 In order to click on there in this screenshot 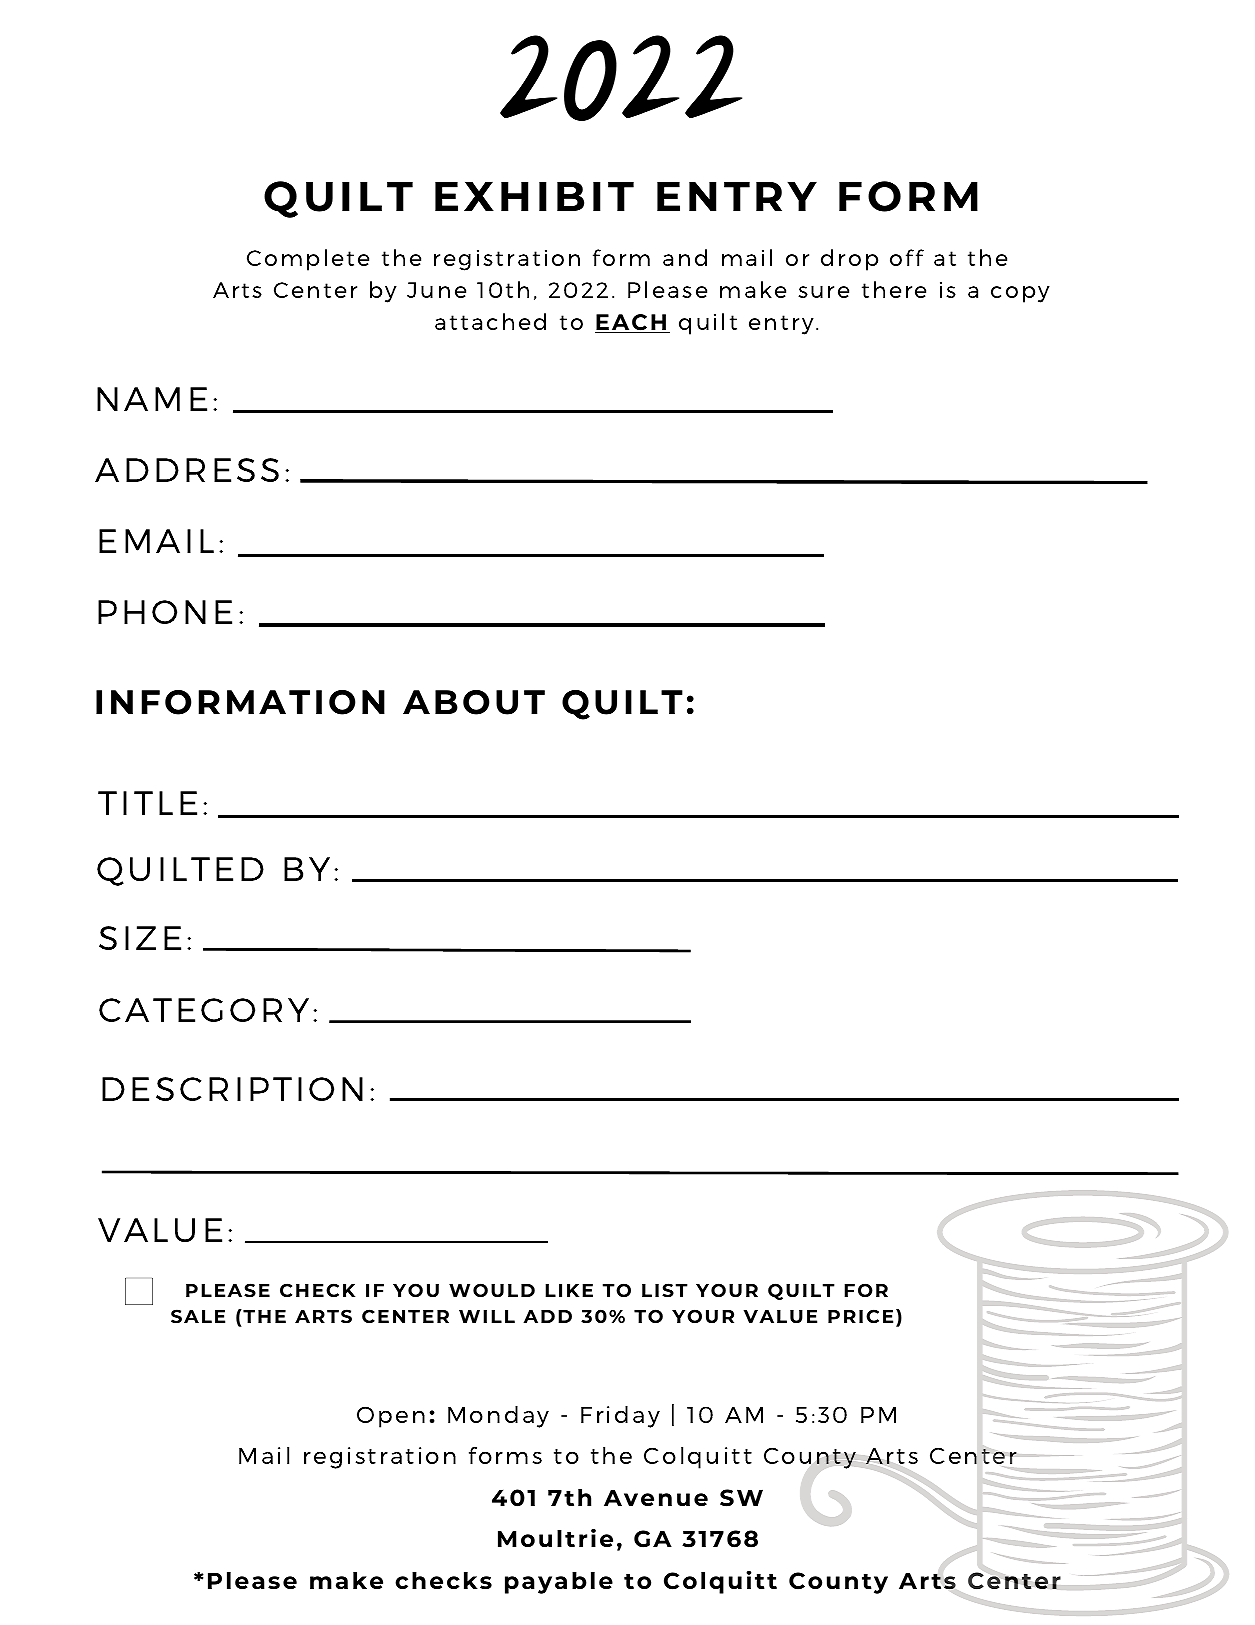, I will do `click(894, 289)`.
